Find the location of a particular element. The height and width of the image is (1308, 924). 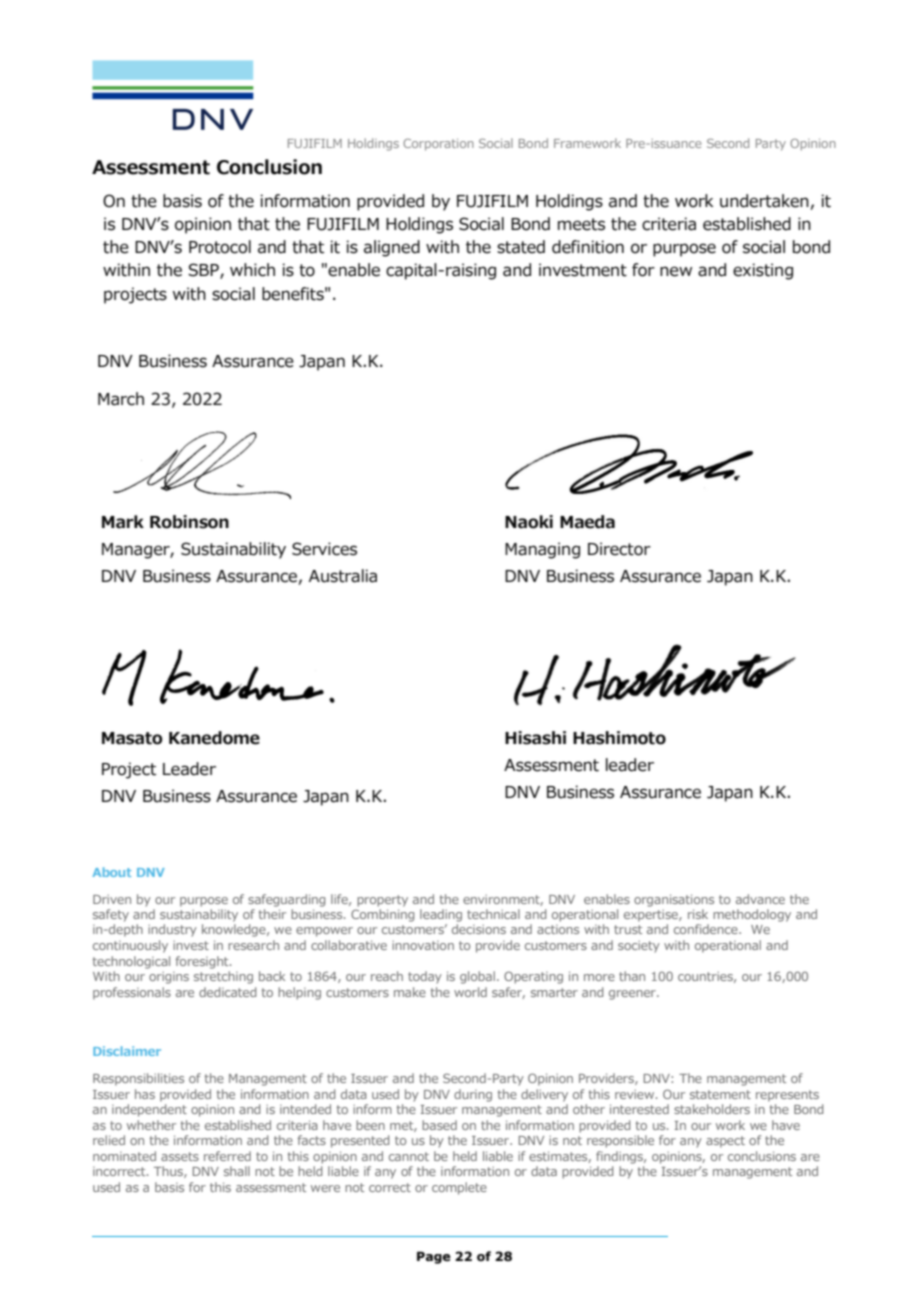

undertaken is located at coordinates (764, 201).
